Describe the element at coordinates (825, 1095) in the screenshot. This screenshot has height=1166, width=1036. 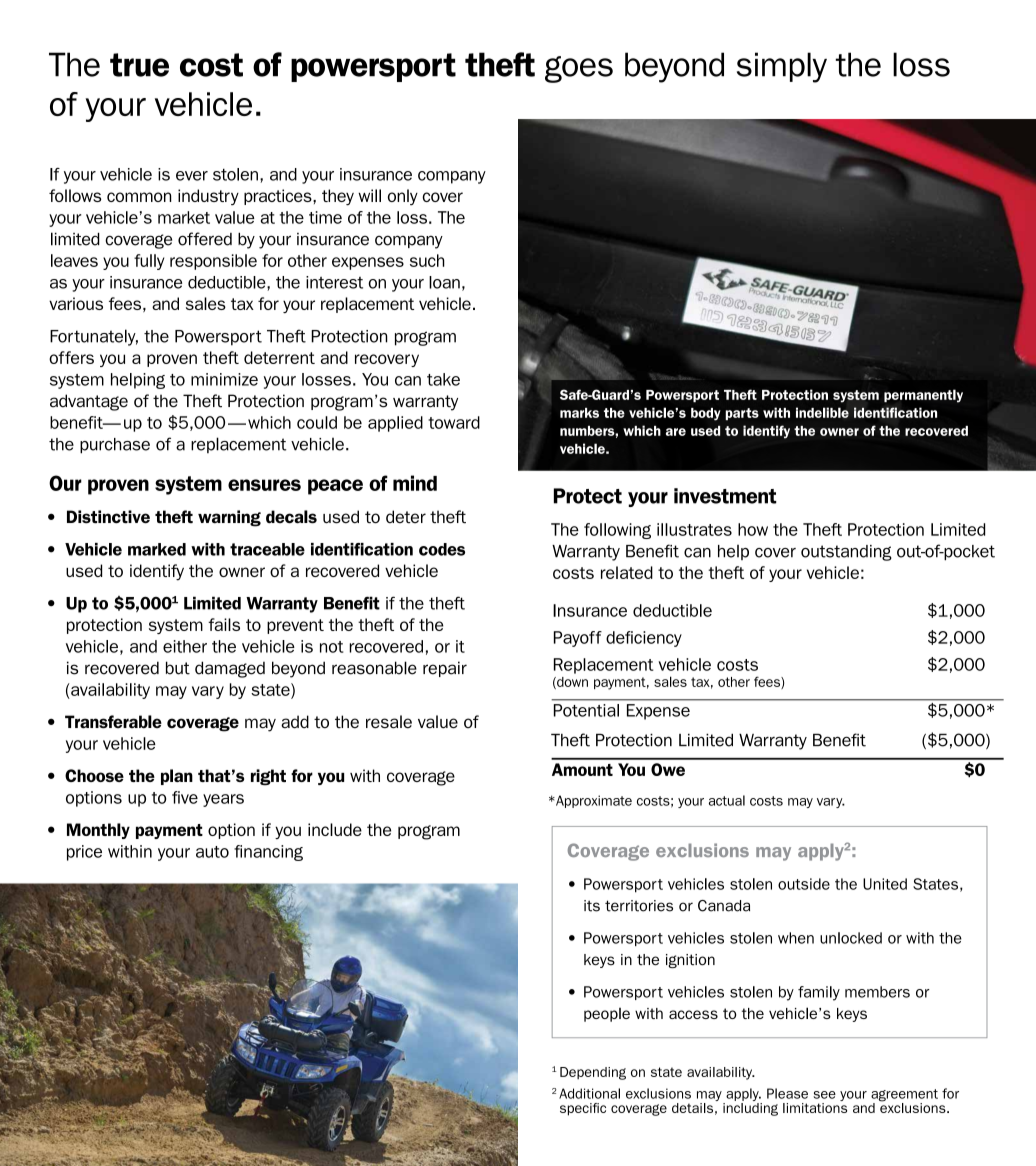
I see `see` at that location.
